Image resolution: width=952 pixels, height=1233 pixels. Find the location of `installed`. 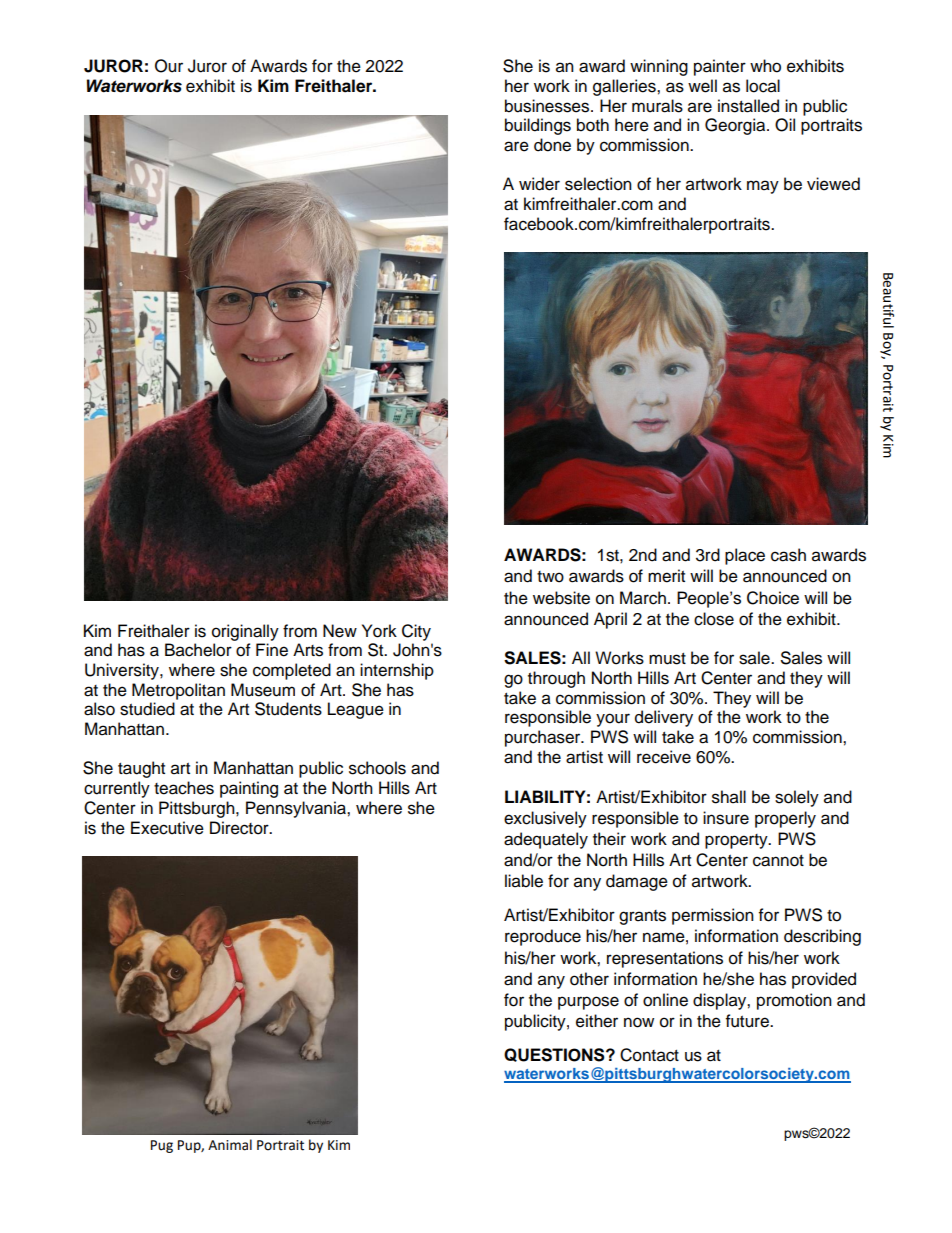

installed is located at coordinates (748, 106).
